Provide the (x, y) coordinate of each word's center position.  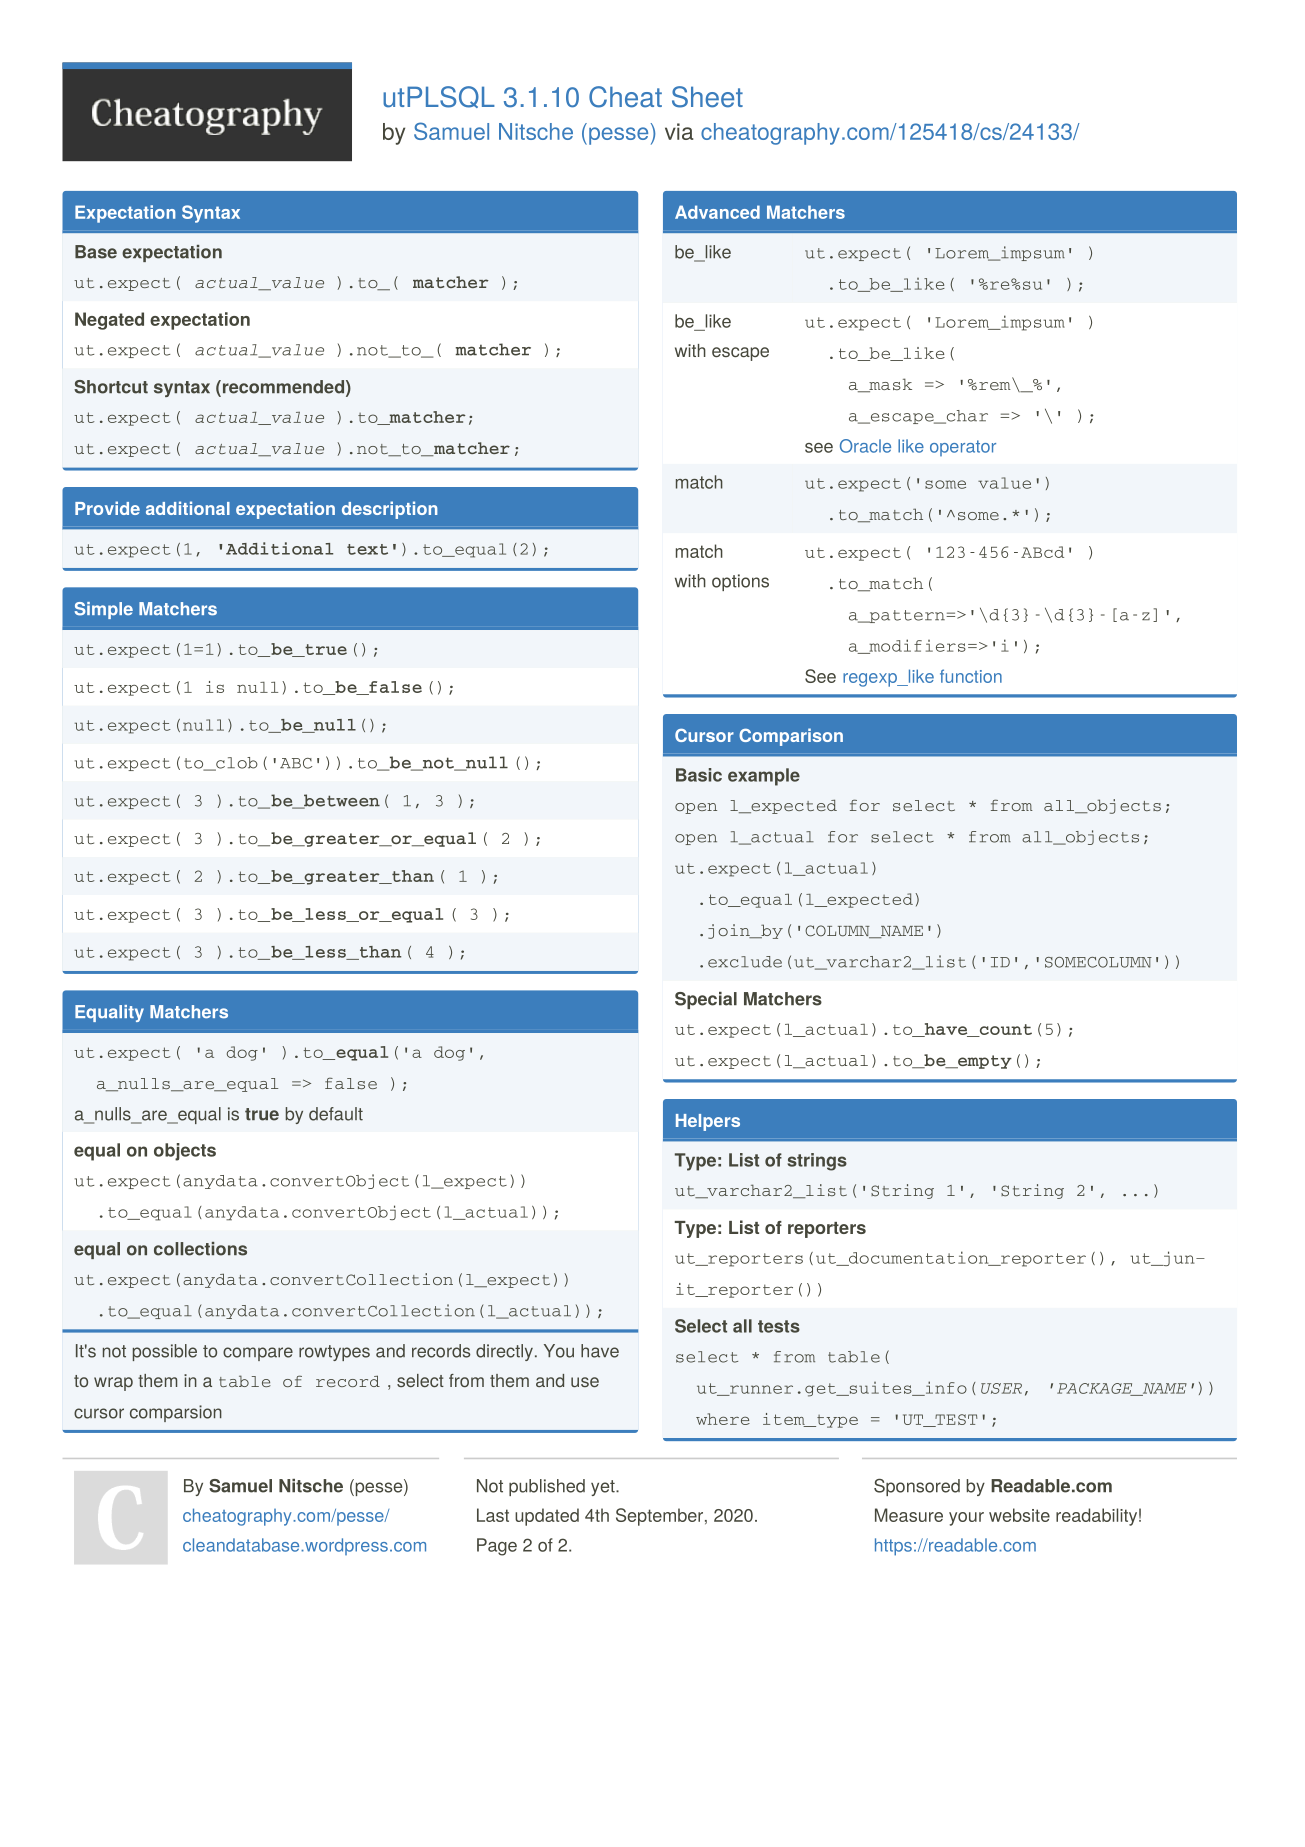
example (764, 777)
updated (547, 1517)
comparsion (176, 1413)
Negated (109, 321)
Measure (909, 1515)
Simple (104, 610)
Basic (699, 775)
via (679, 131)
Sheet (707, 97)
